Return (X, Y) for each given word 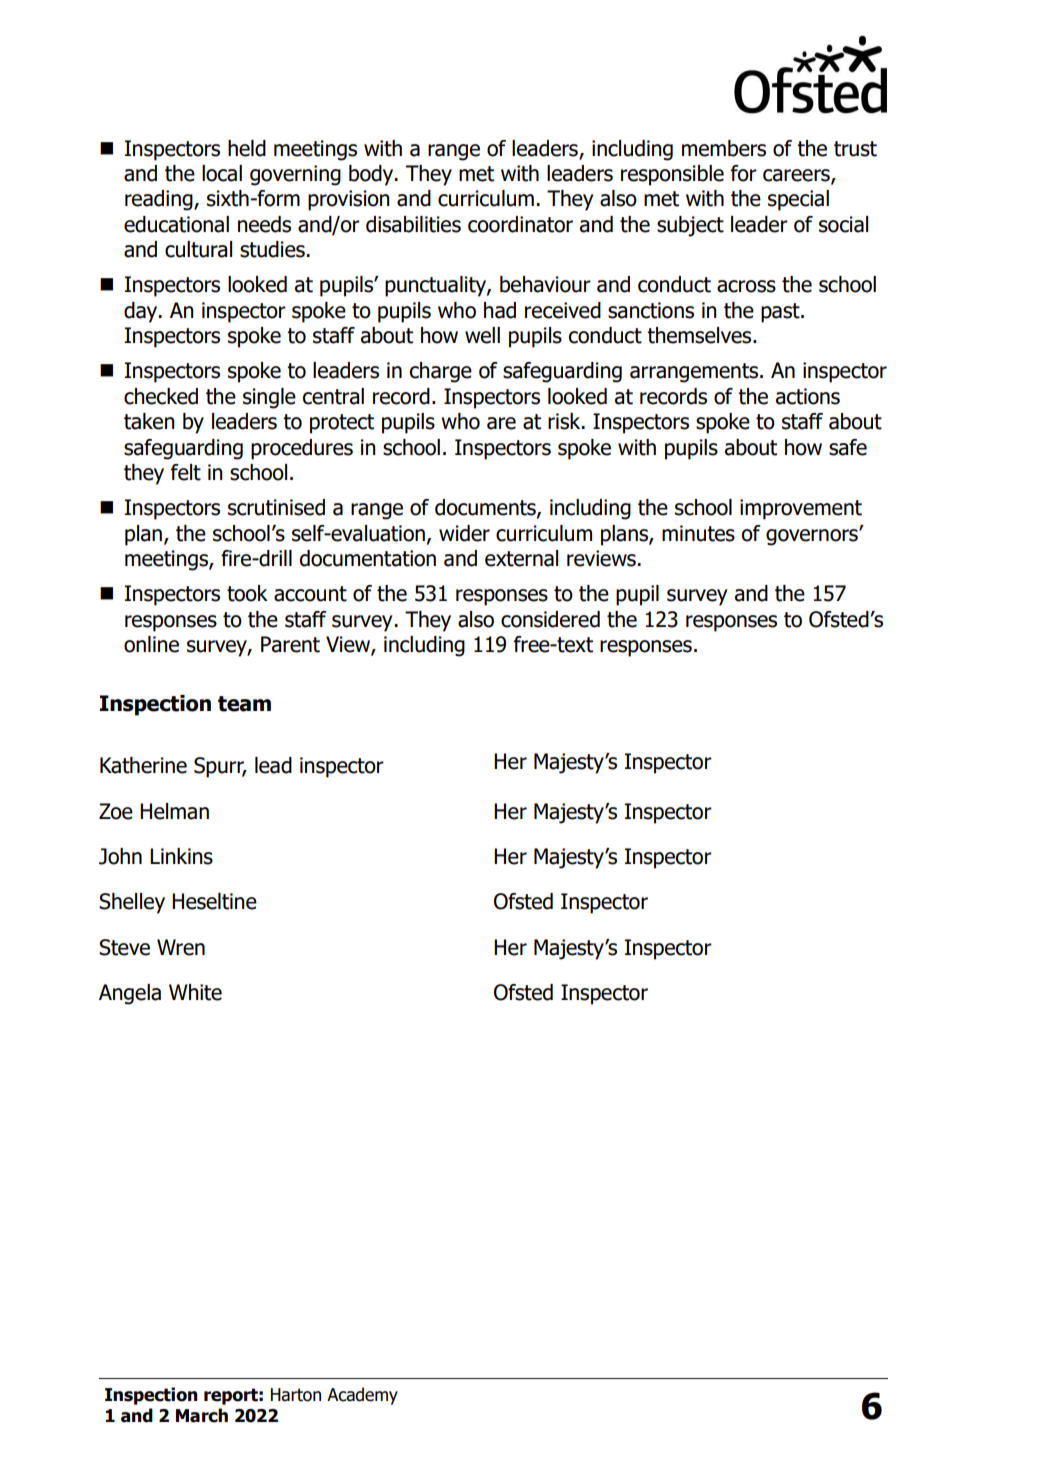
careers (797, 176)
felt (186, 472)
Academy (362, 1396)
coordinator (520, 224)
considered (550, 619)
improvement (801, 509)
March (202, 1415)
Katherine (143, 765)
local (222, 173)
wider (464, 533)
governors (813, 537)
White (195, 992)
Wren (181, 947)
